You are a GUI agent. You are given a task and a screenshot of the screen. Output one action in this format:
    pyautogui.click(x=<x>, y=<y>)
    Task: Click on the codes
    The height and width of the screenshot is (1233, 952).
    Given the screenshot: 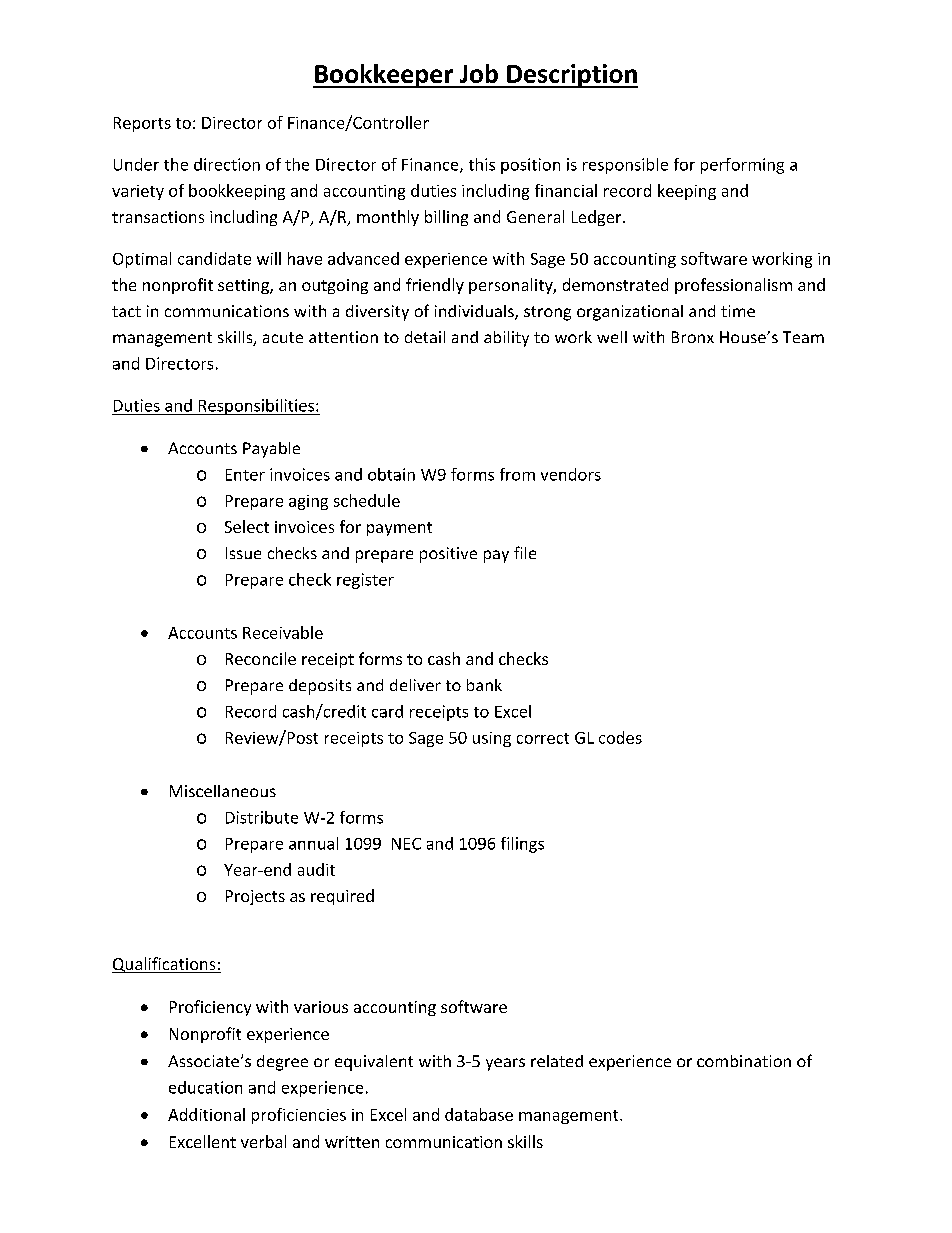 What is the action you would take?
    pyautogui.click(x=620, y=737)
